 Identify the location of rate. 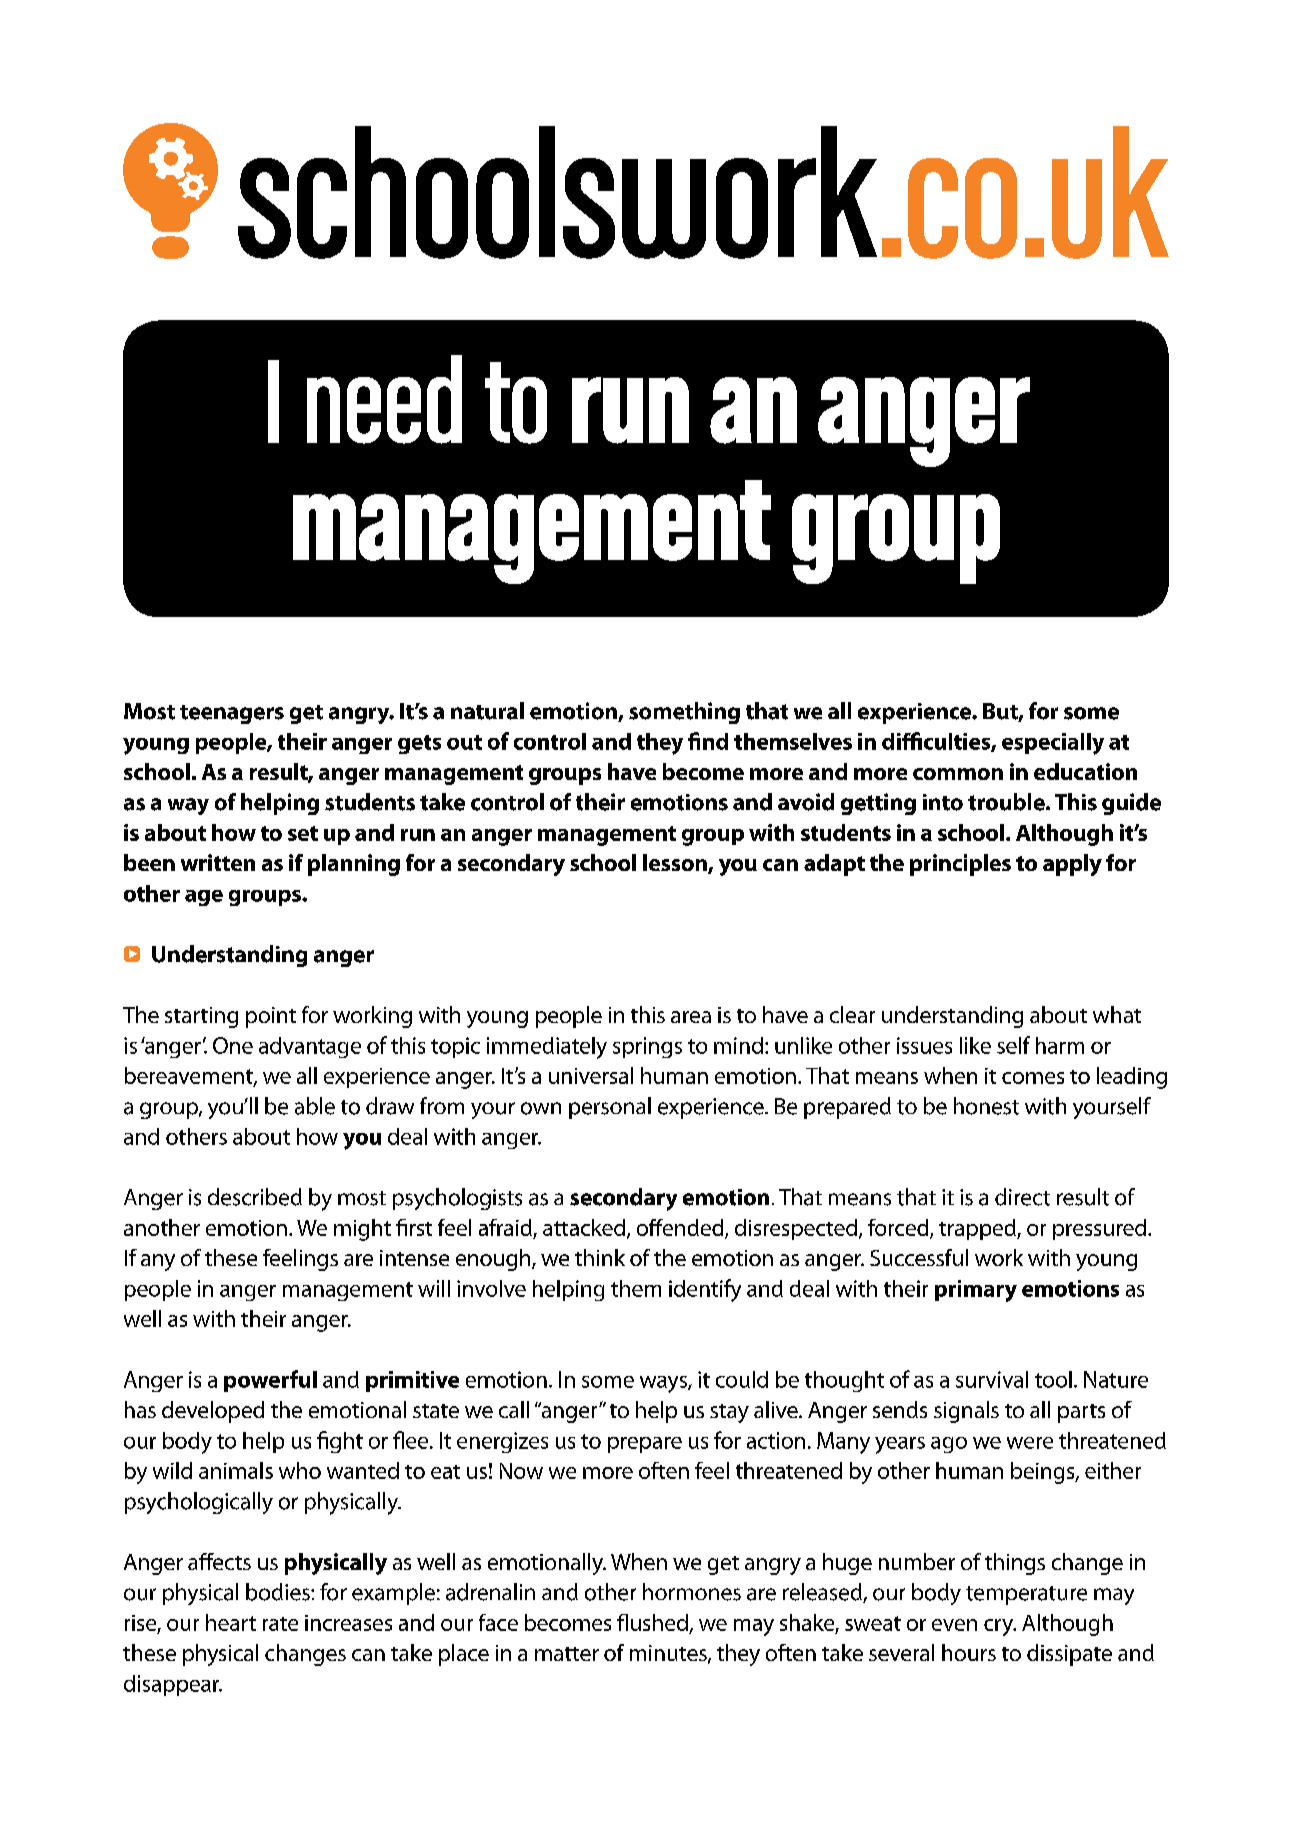
(280, 1624).
